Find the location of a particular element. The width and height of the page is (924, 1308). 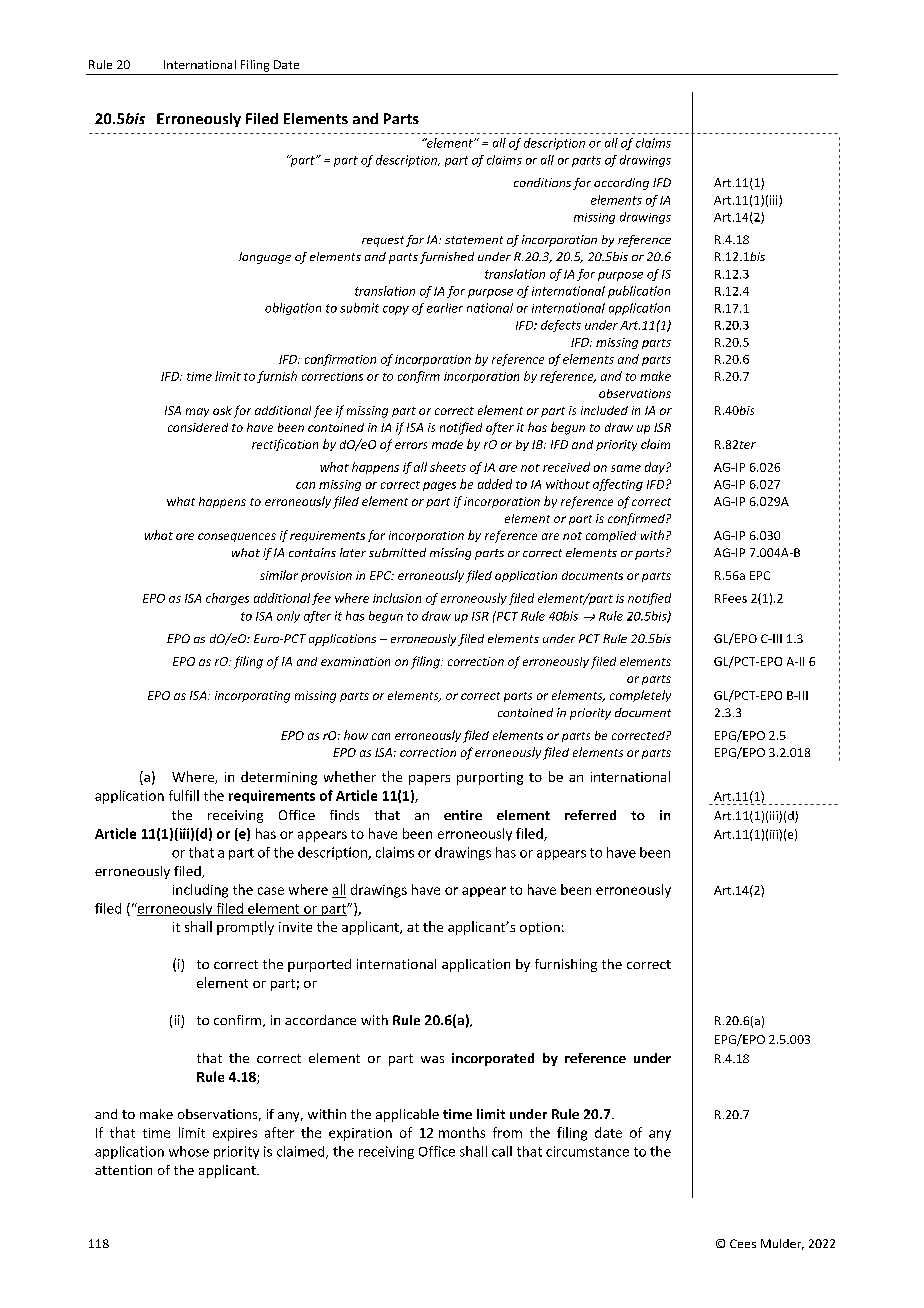

whose is located at coordinates (189, 1151).
